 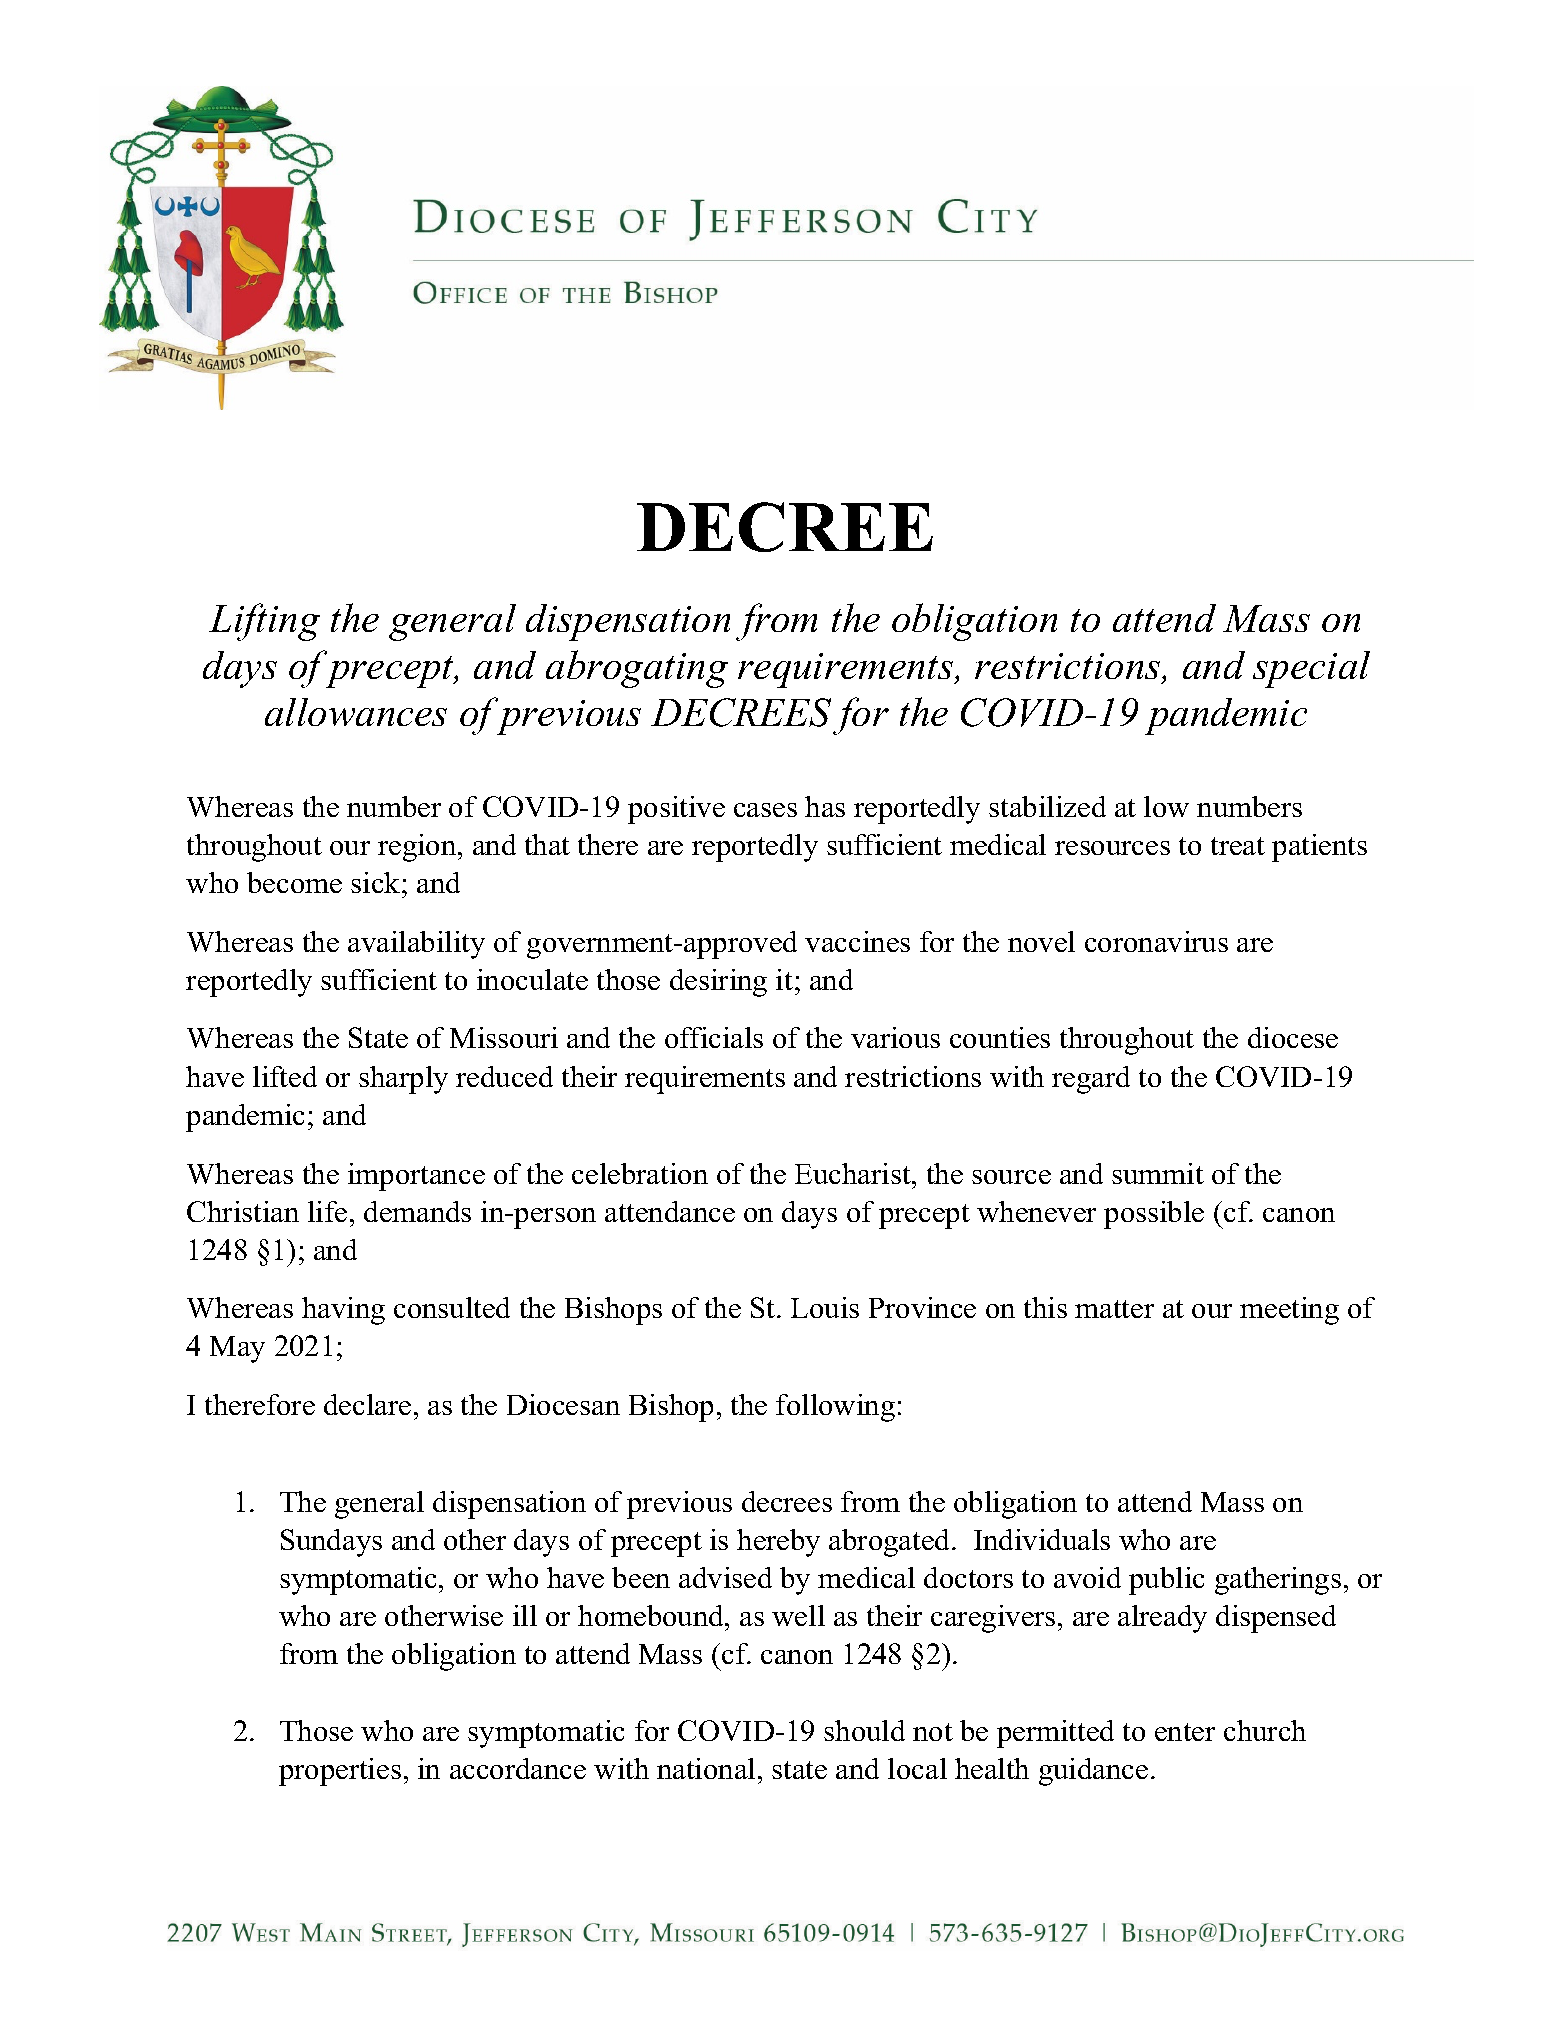 What do you see at coordinates (857, 941) in the document?
I see `vaccines` at bounding box center [857, 941].
